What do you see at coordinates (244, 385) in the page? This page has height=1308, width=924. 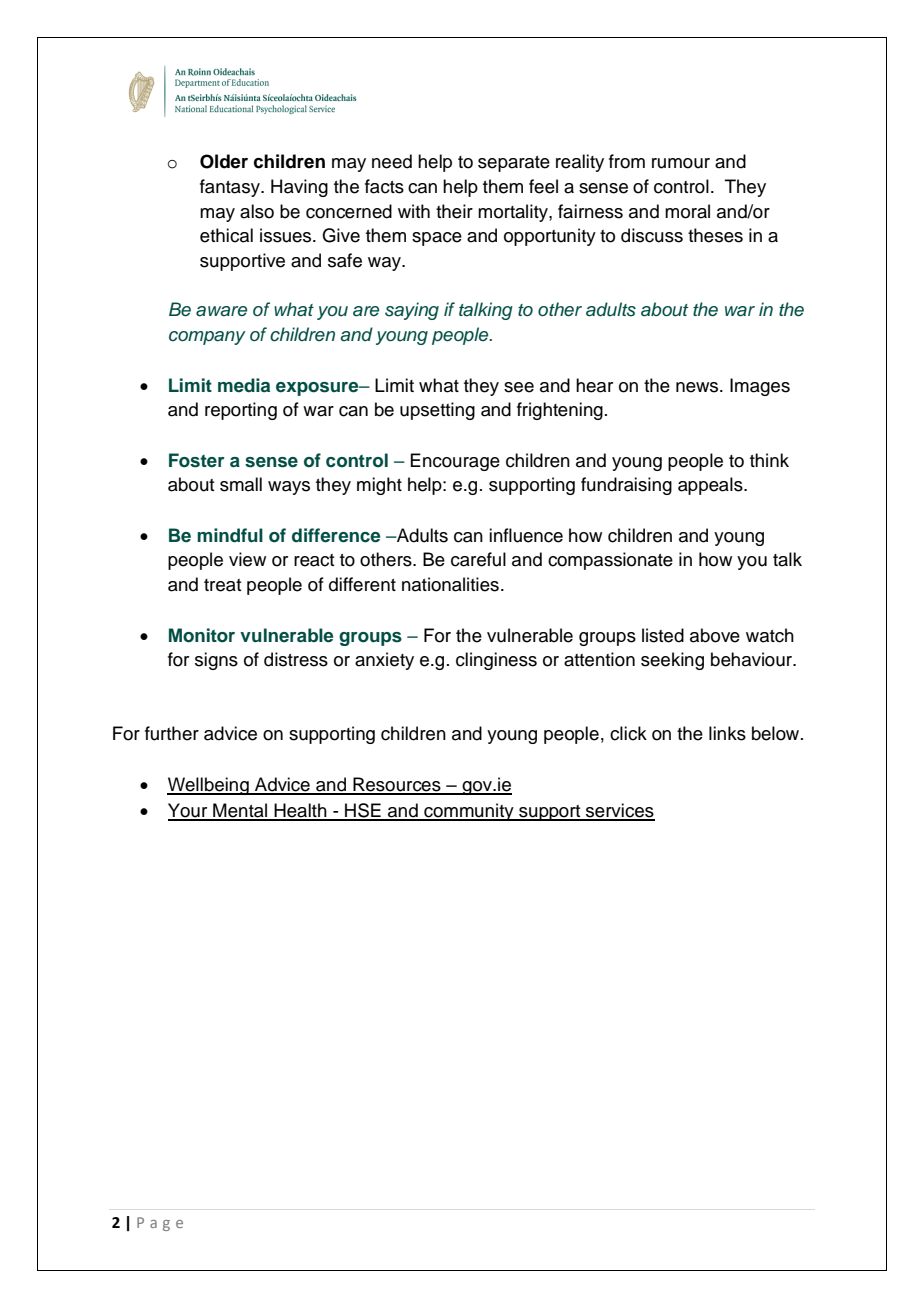 I see `media` at bounding box center [244, 385].
